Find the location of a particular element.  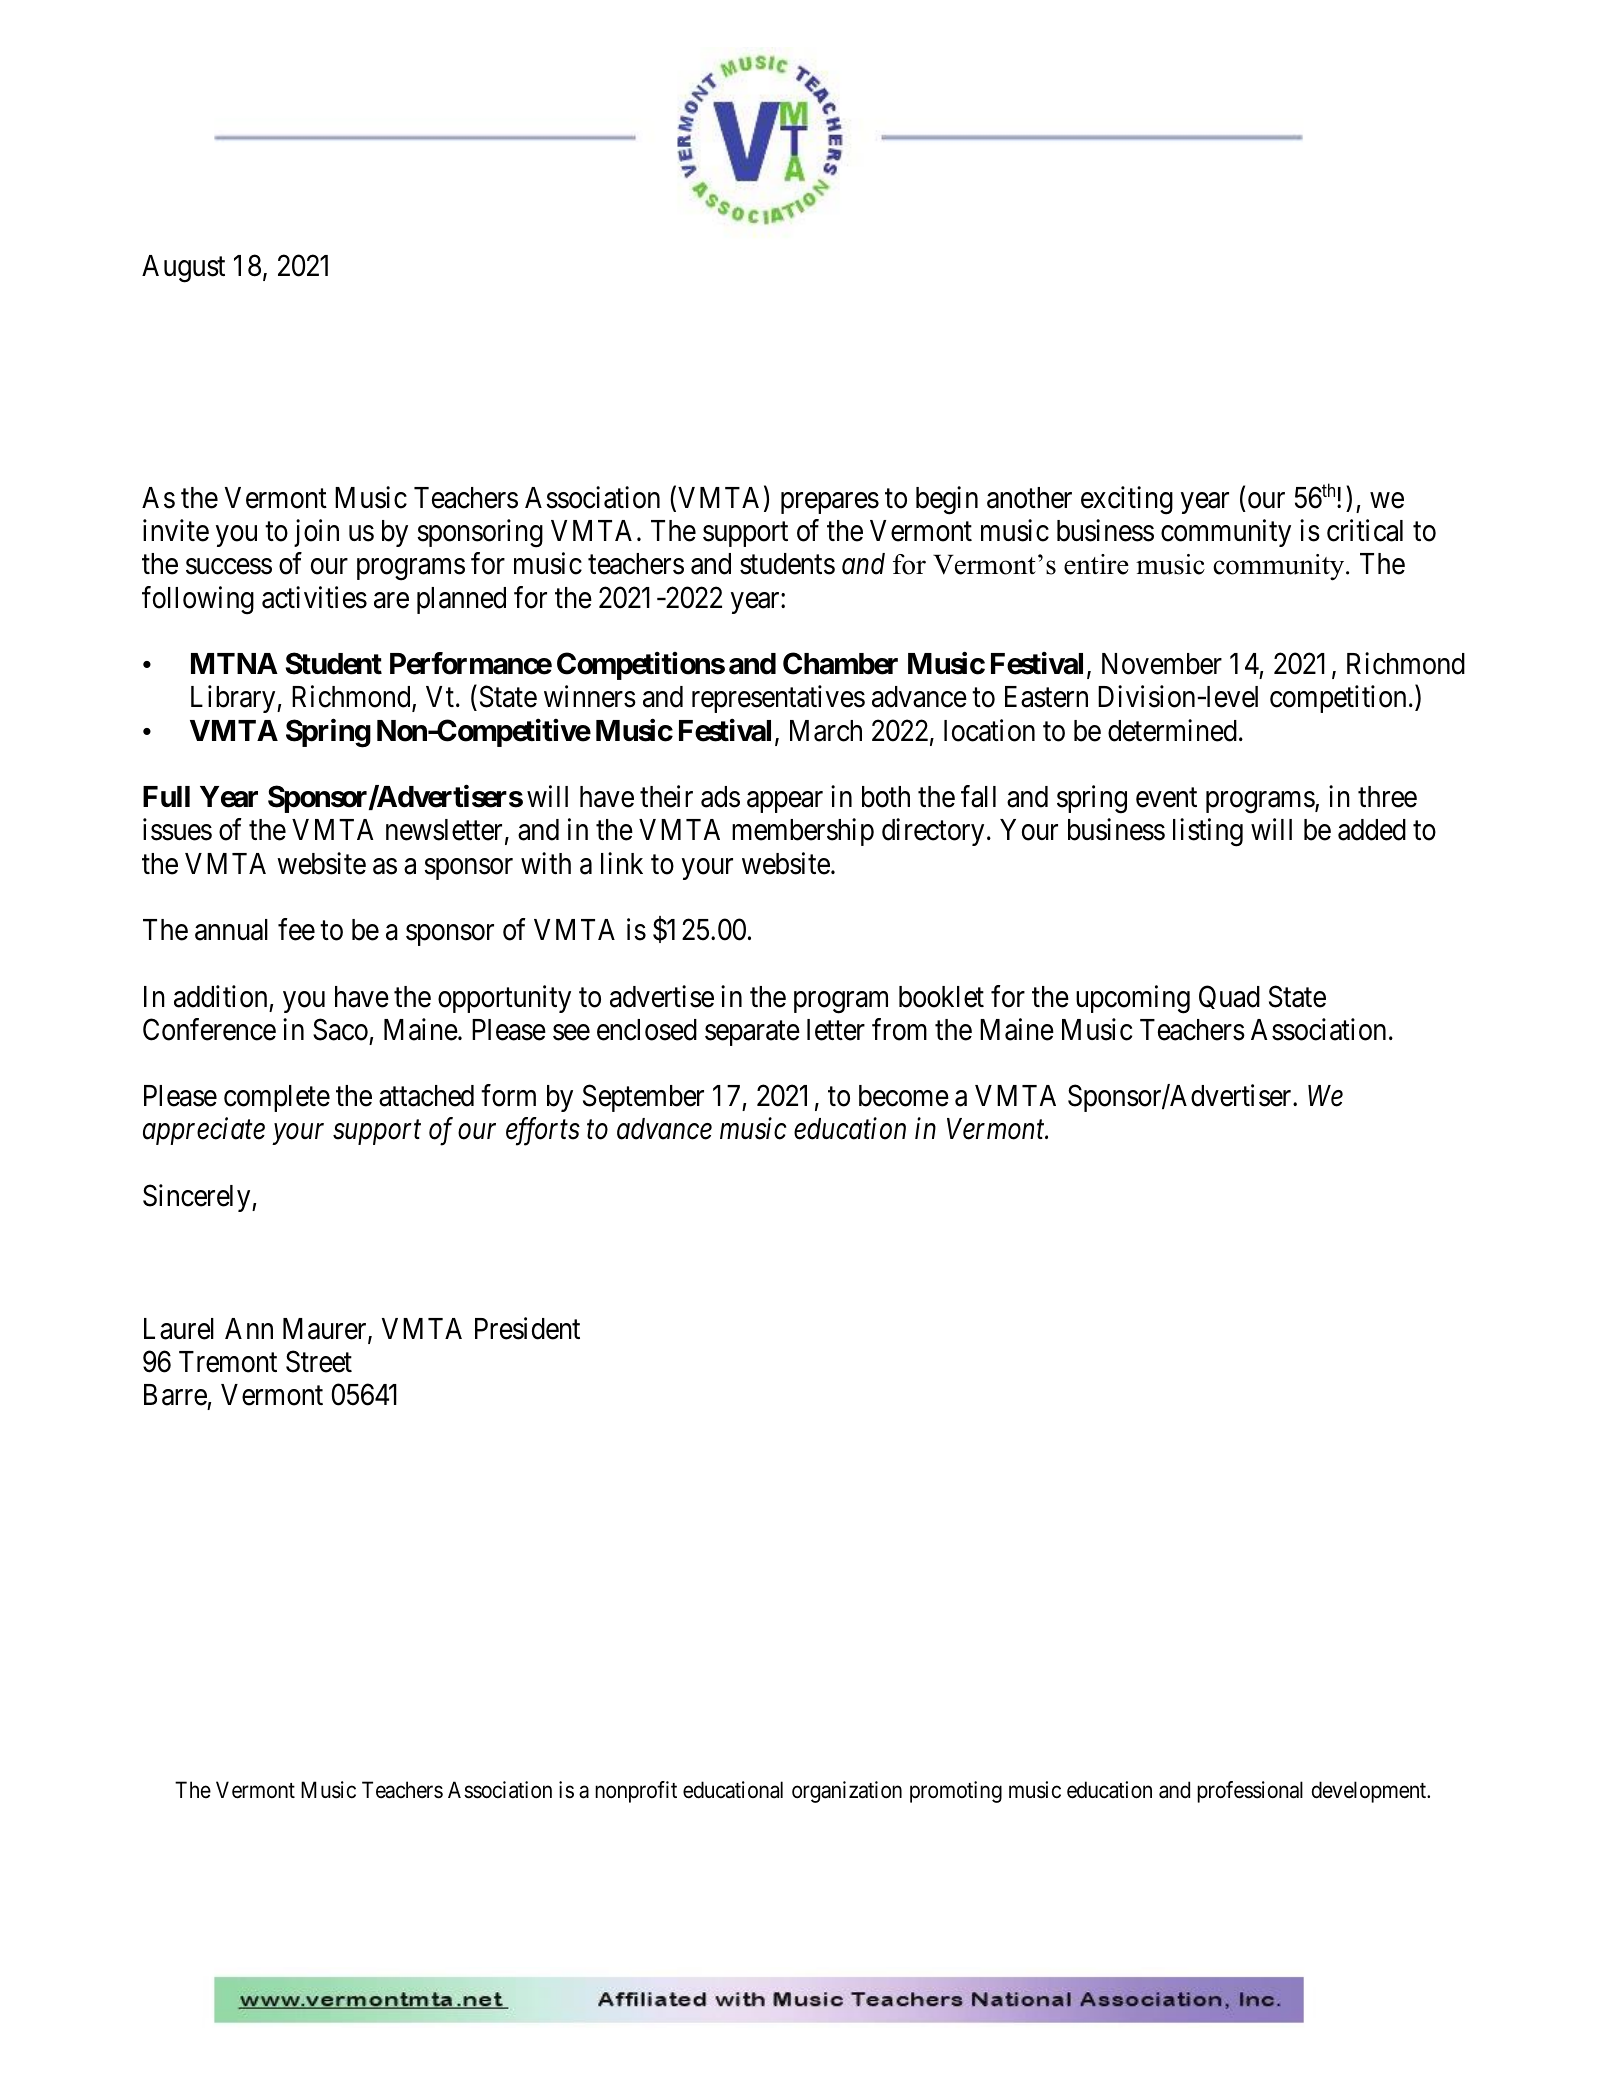

separate is located at coordinates (752, 1033).
